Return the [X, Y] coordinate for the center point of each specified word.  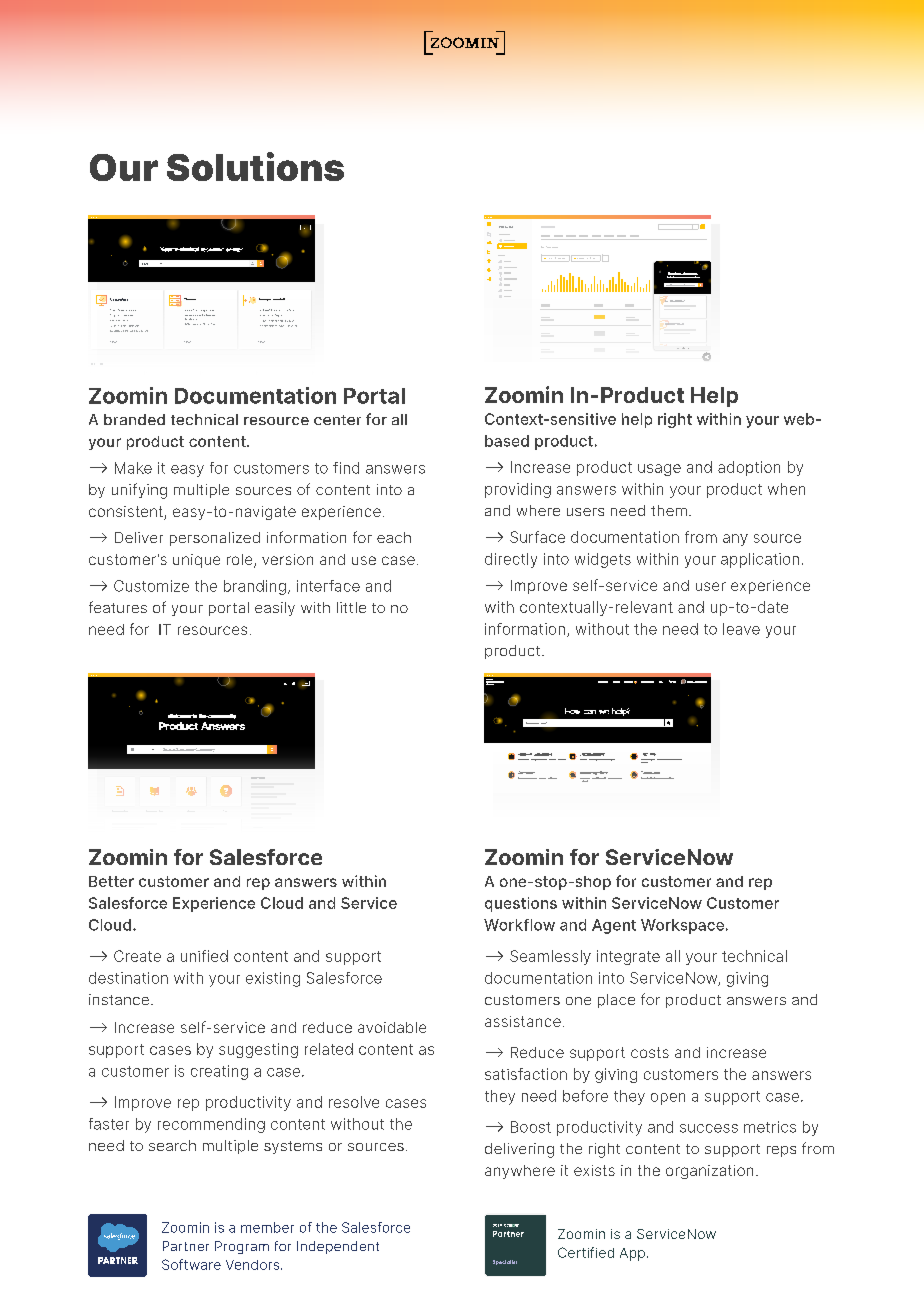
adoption [749, 468]
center [337, 420]
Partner [186, 1246]
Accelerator [191, 319]
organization [709, 1172]
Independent [338, 1247]
